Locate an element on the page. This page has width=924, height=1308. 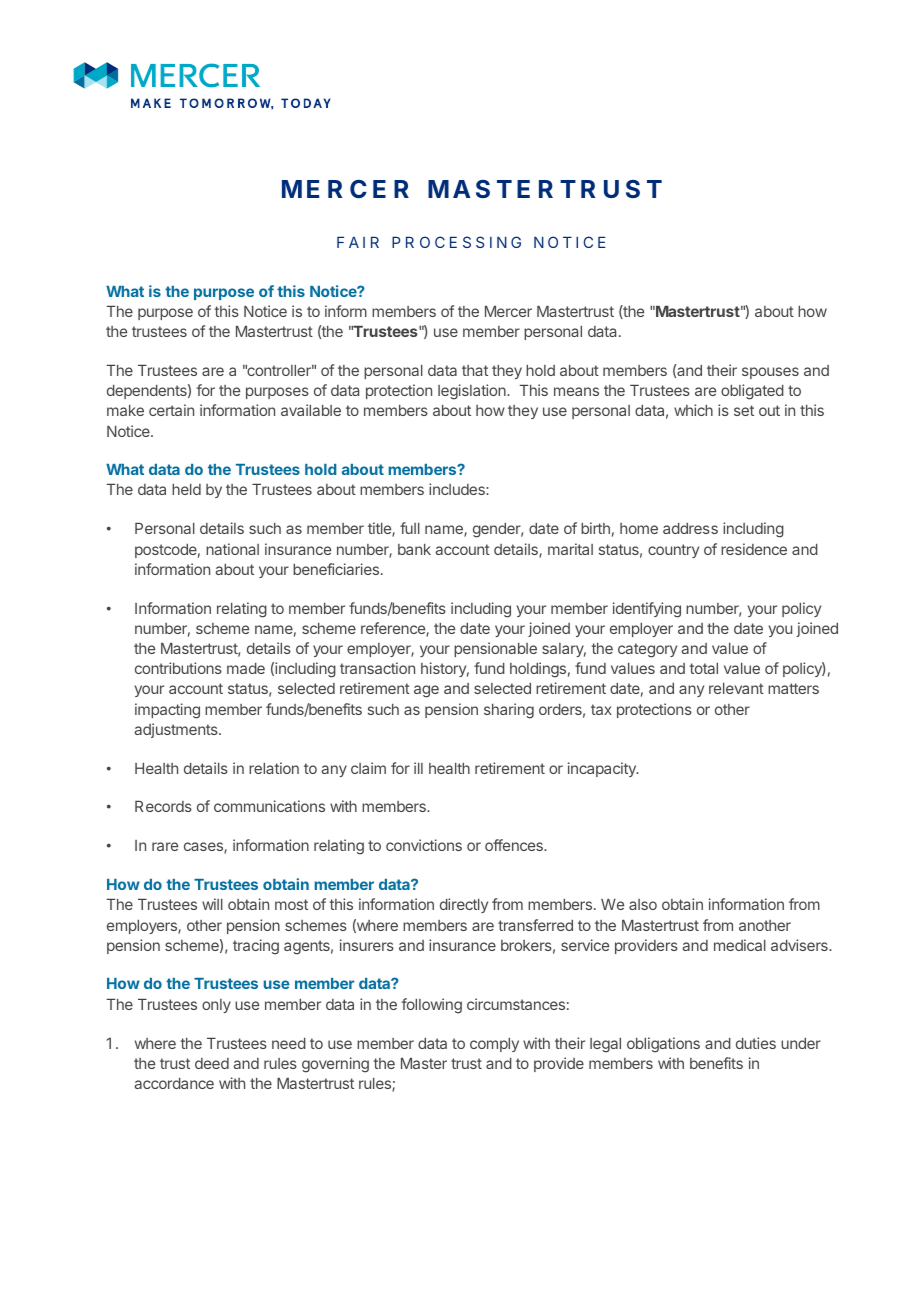
comply is located at coordinates (494, 1045).
